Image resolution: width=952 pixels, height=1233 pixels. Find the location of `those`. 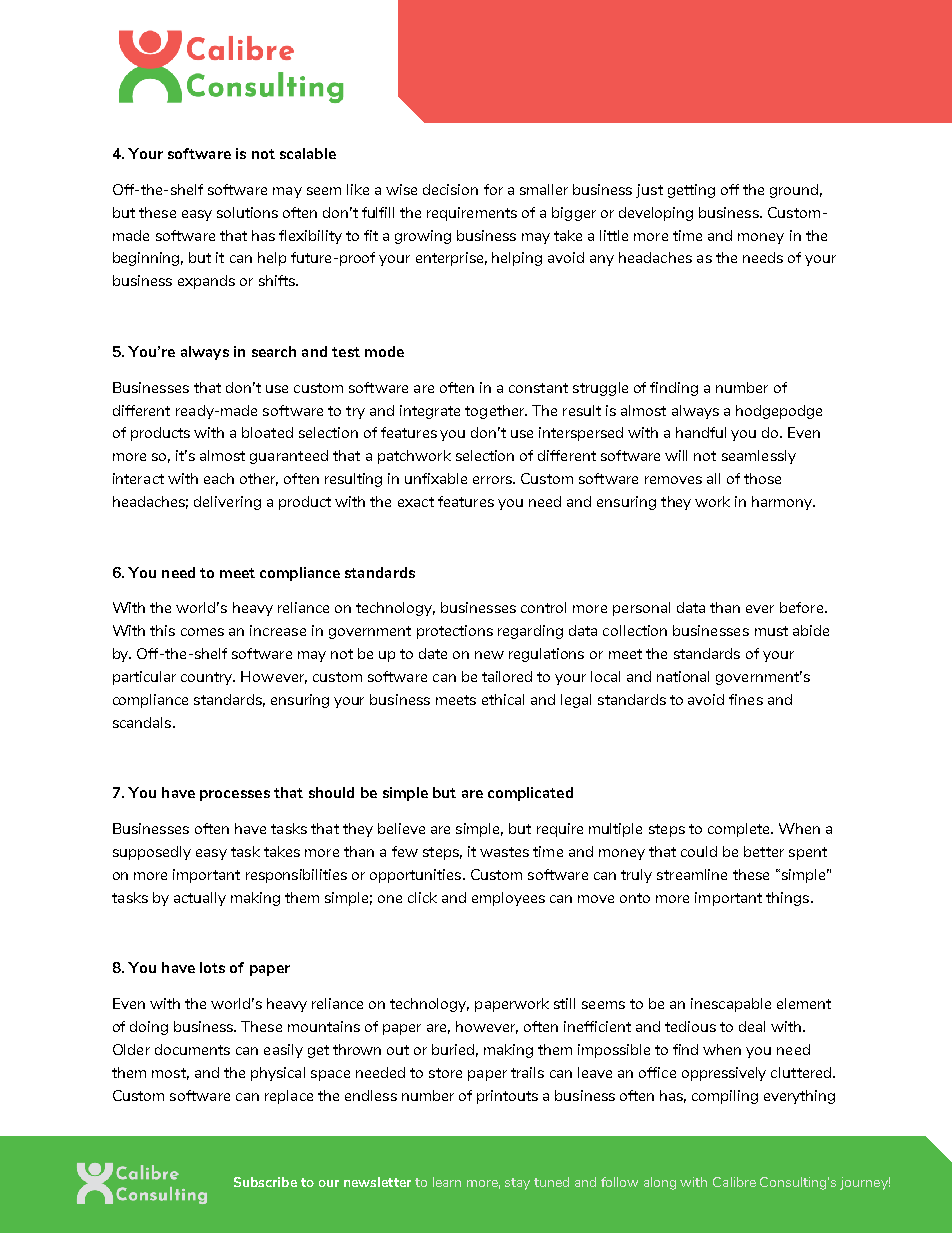

those is located at coordinates (762, 478).
